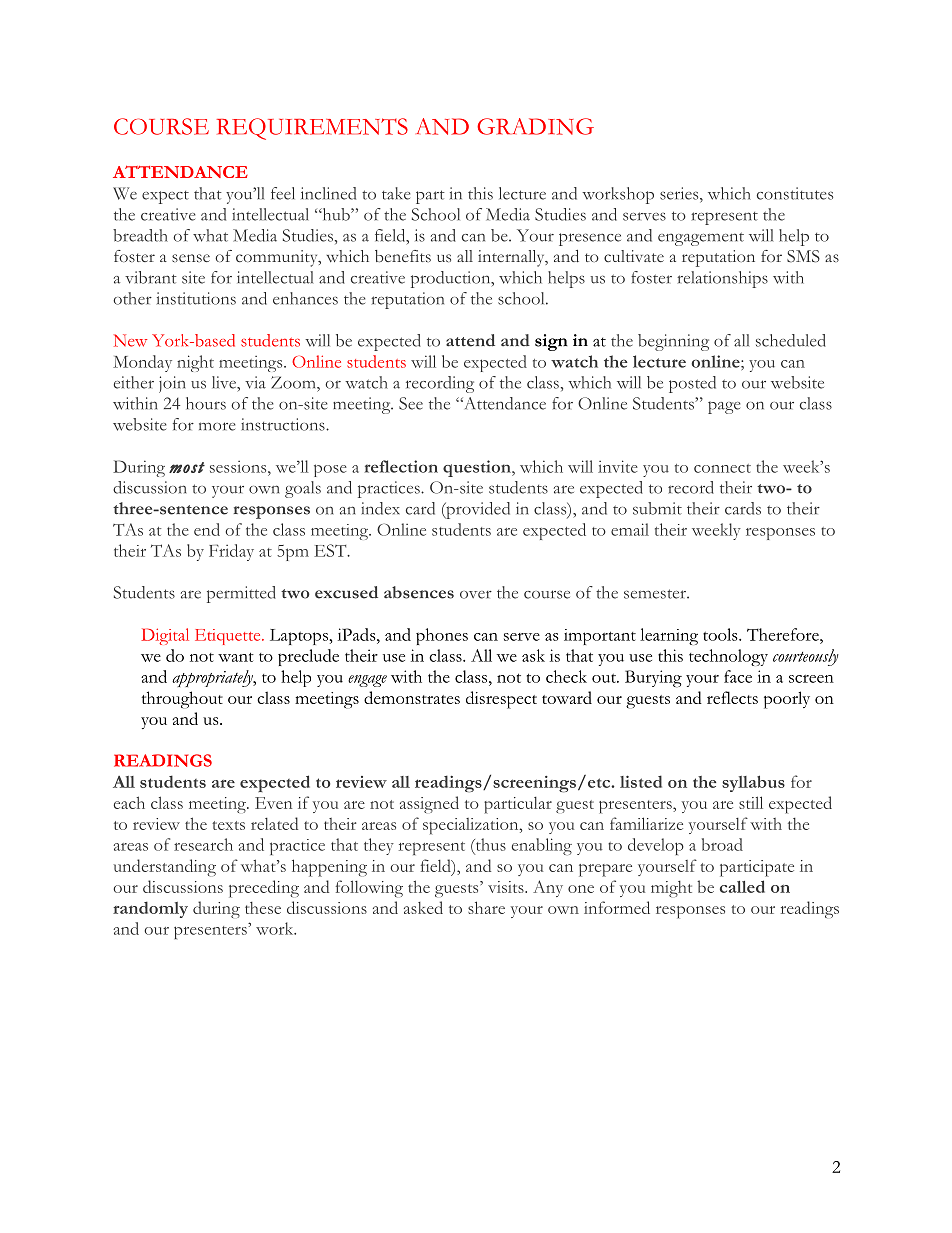  What do you see at coordinates (680, 193) in the screenshot?
I see `series` at bounding box center [680, 193].
